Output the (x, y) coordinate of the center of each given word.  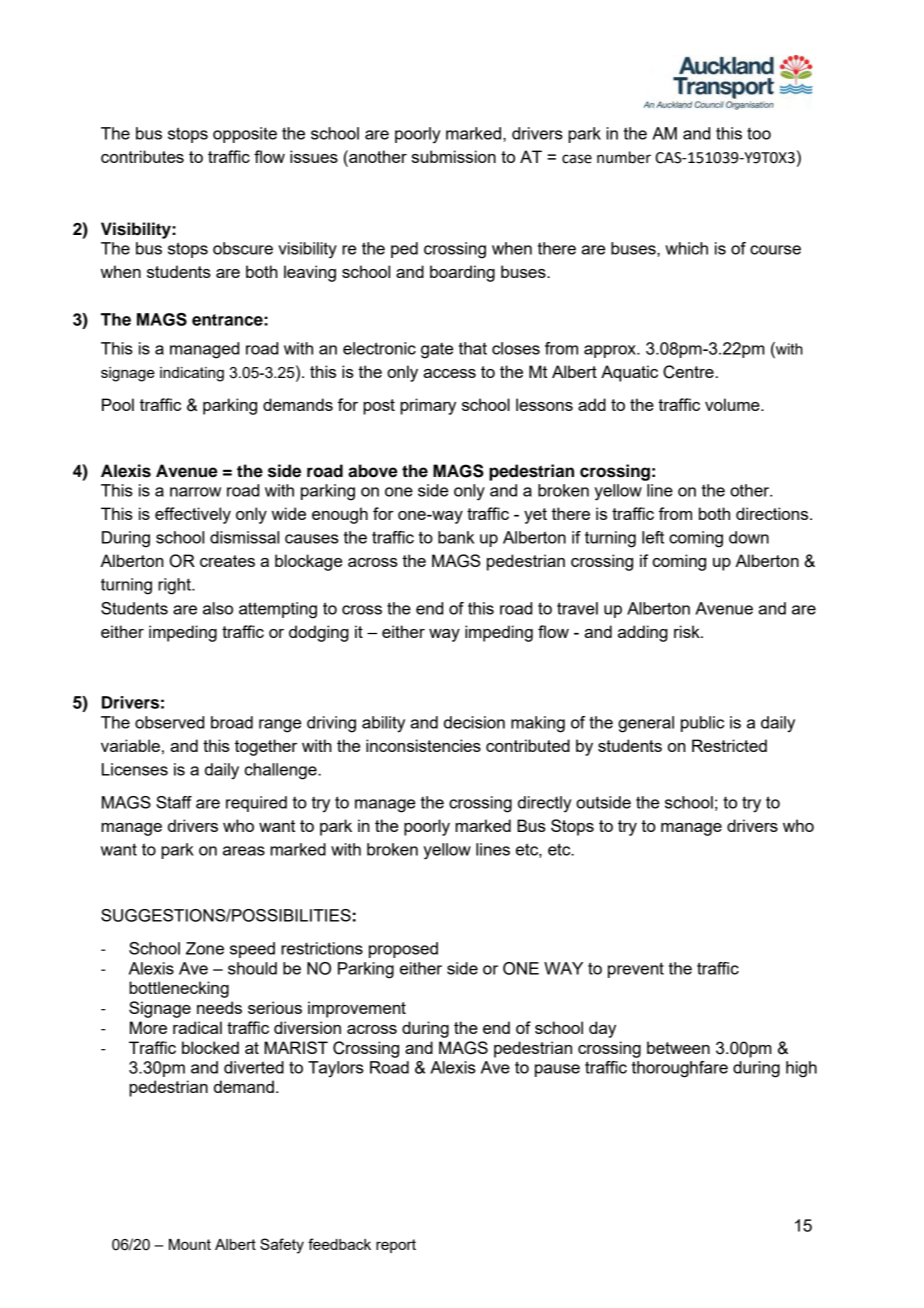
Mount (190, 1244)
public (702, 724)
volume (733, 404)
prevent (636, 970)
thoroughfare (680, 1069)
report (396, 1246)
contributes (142, 156)
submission (454, 156)
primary (428, 406)
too (759, 133)
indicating (192, 374)
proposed (403, 950)
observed (169, 722)
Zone (205, 948)
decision (474, 722)
